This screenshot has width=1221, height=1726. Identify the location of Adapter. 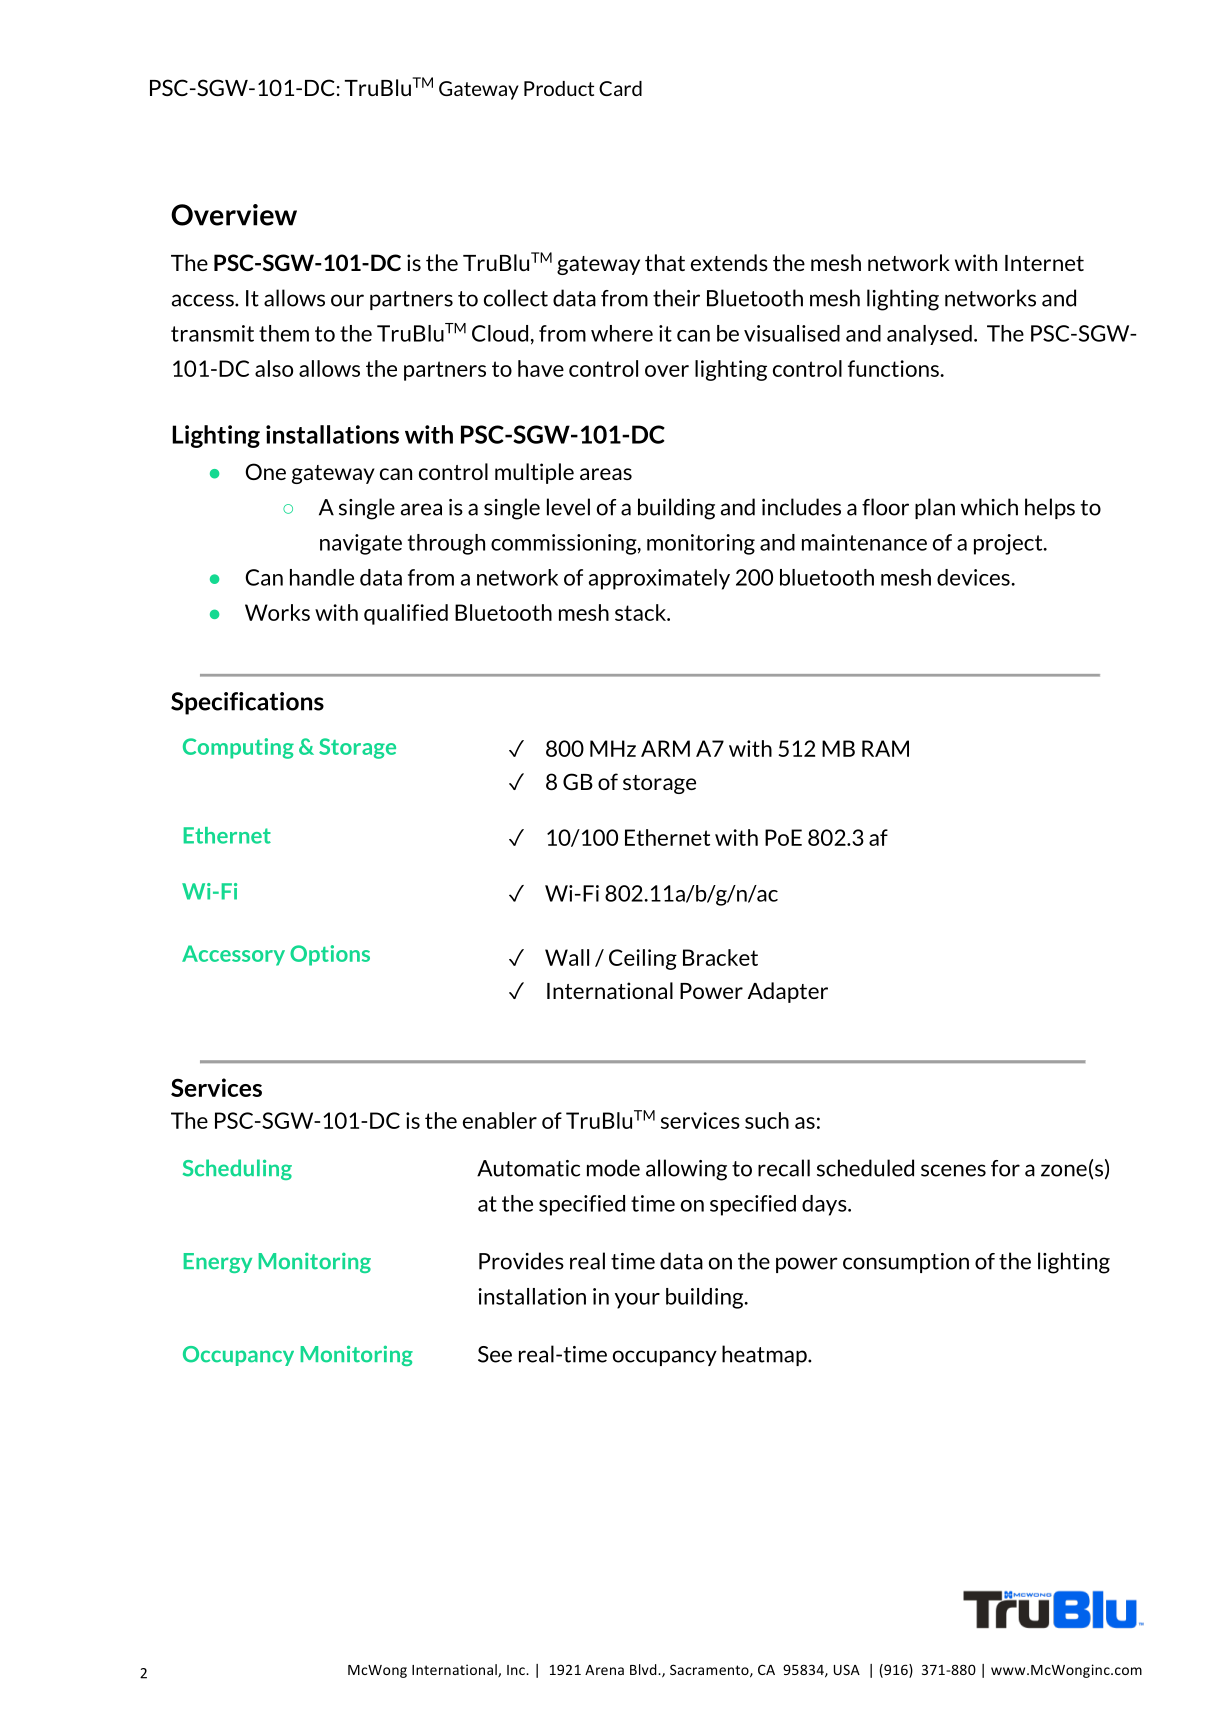
(788, 992).
